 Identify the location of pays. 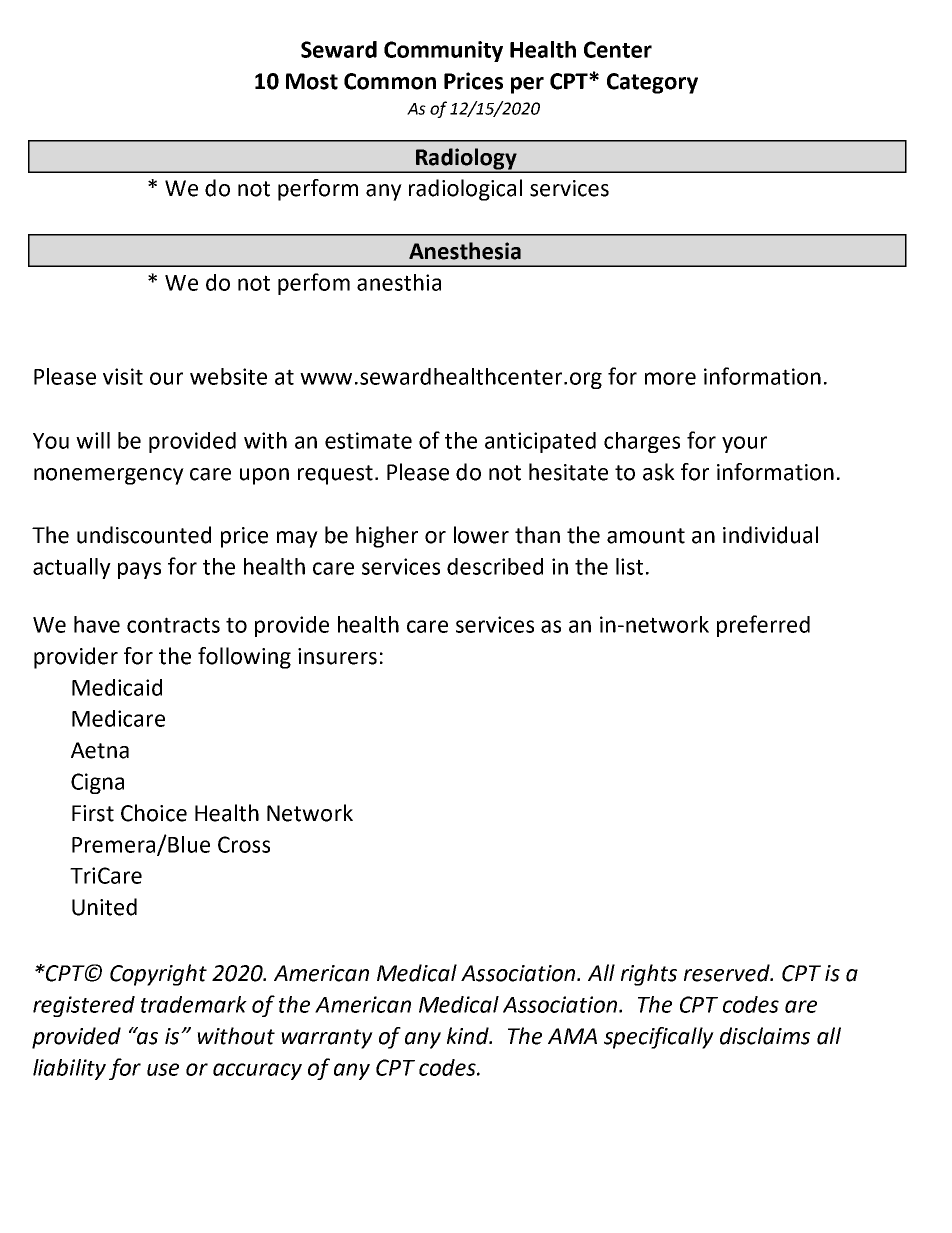
(139, 570).
